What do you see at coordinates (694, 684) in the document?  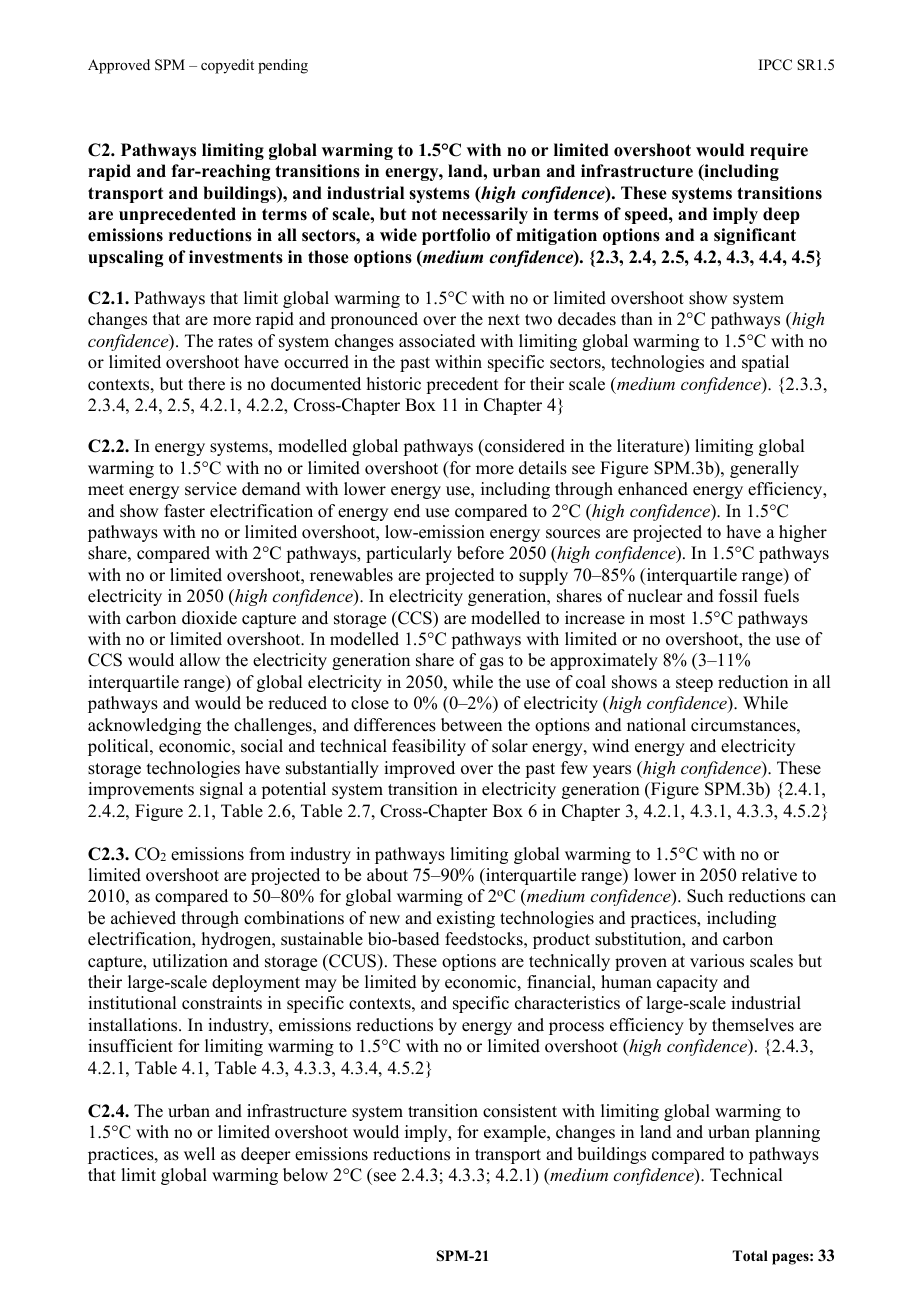 I see `steep` at bounding box center [694, 684].
